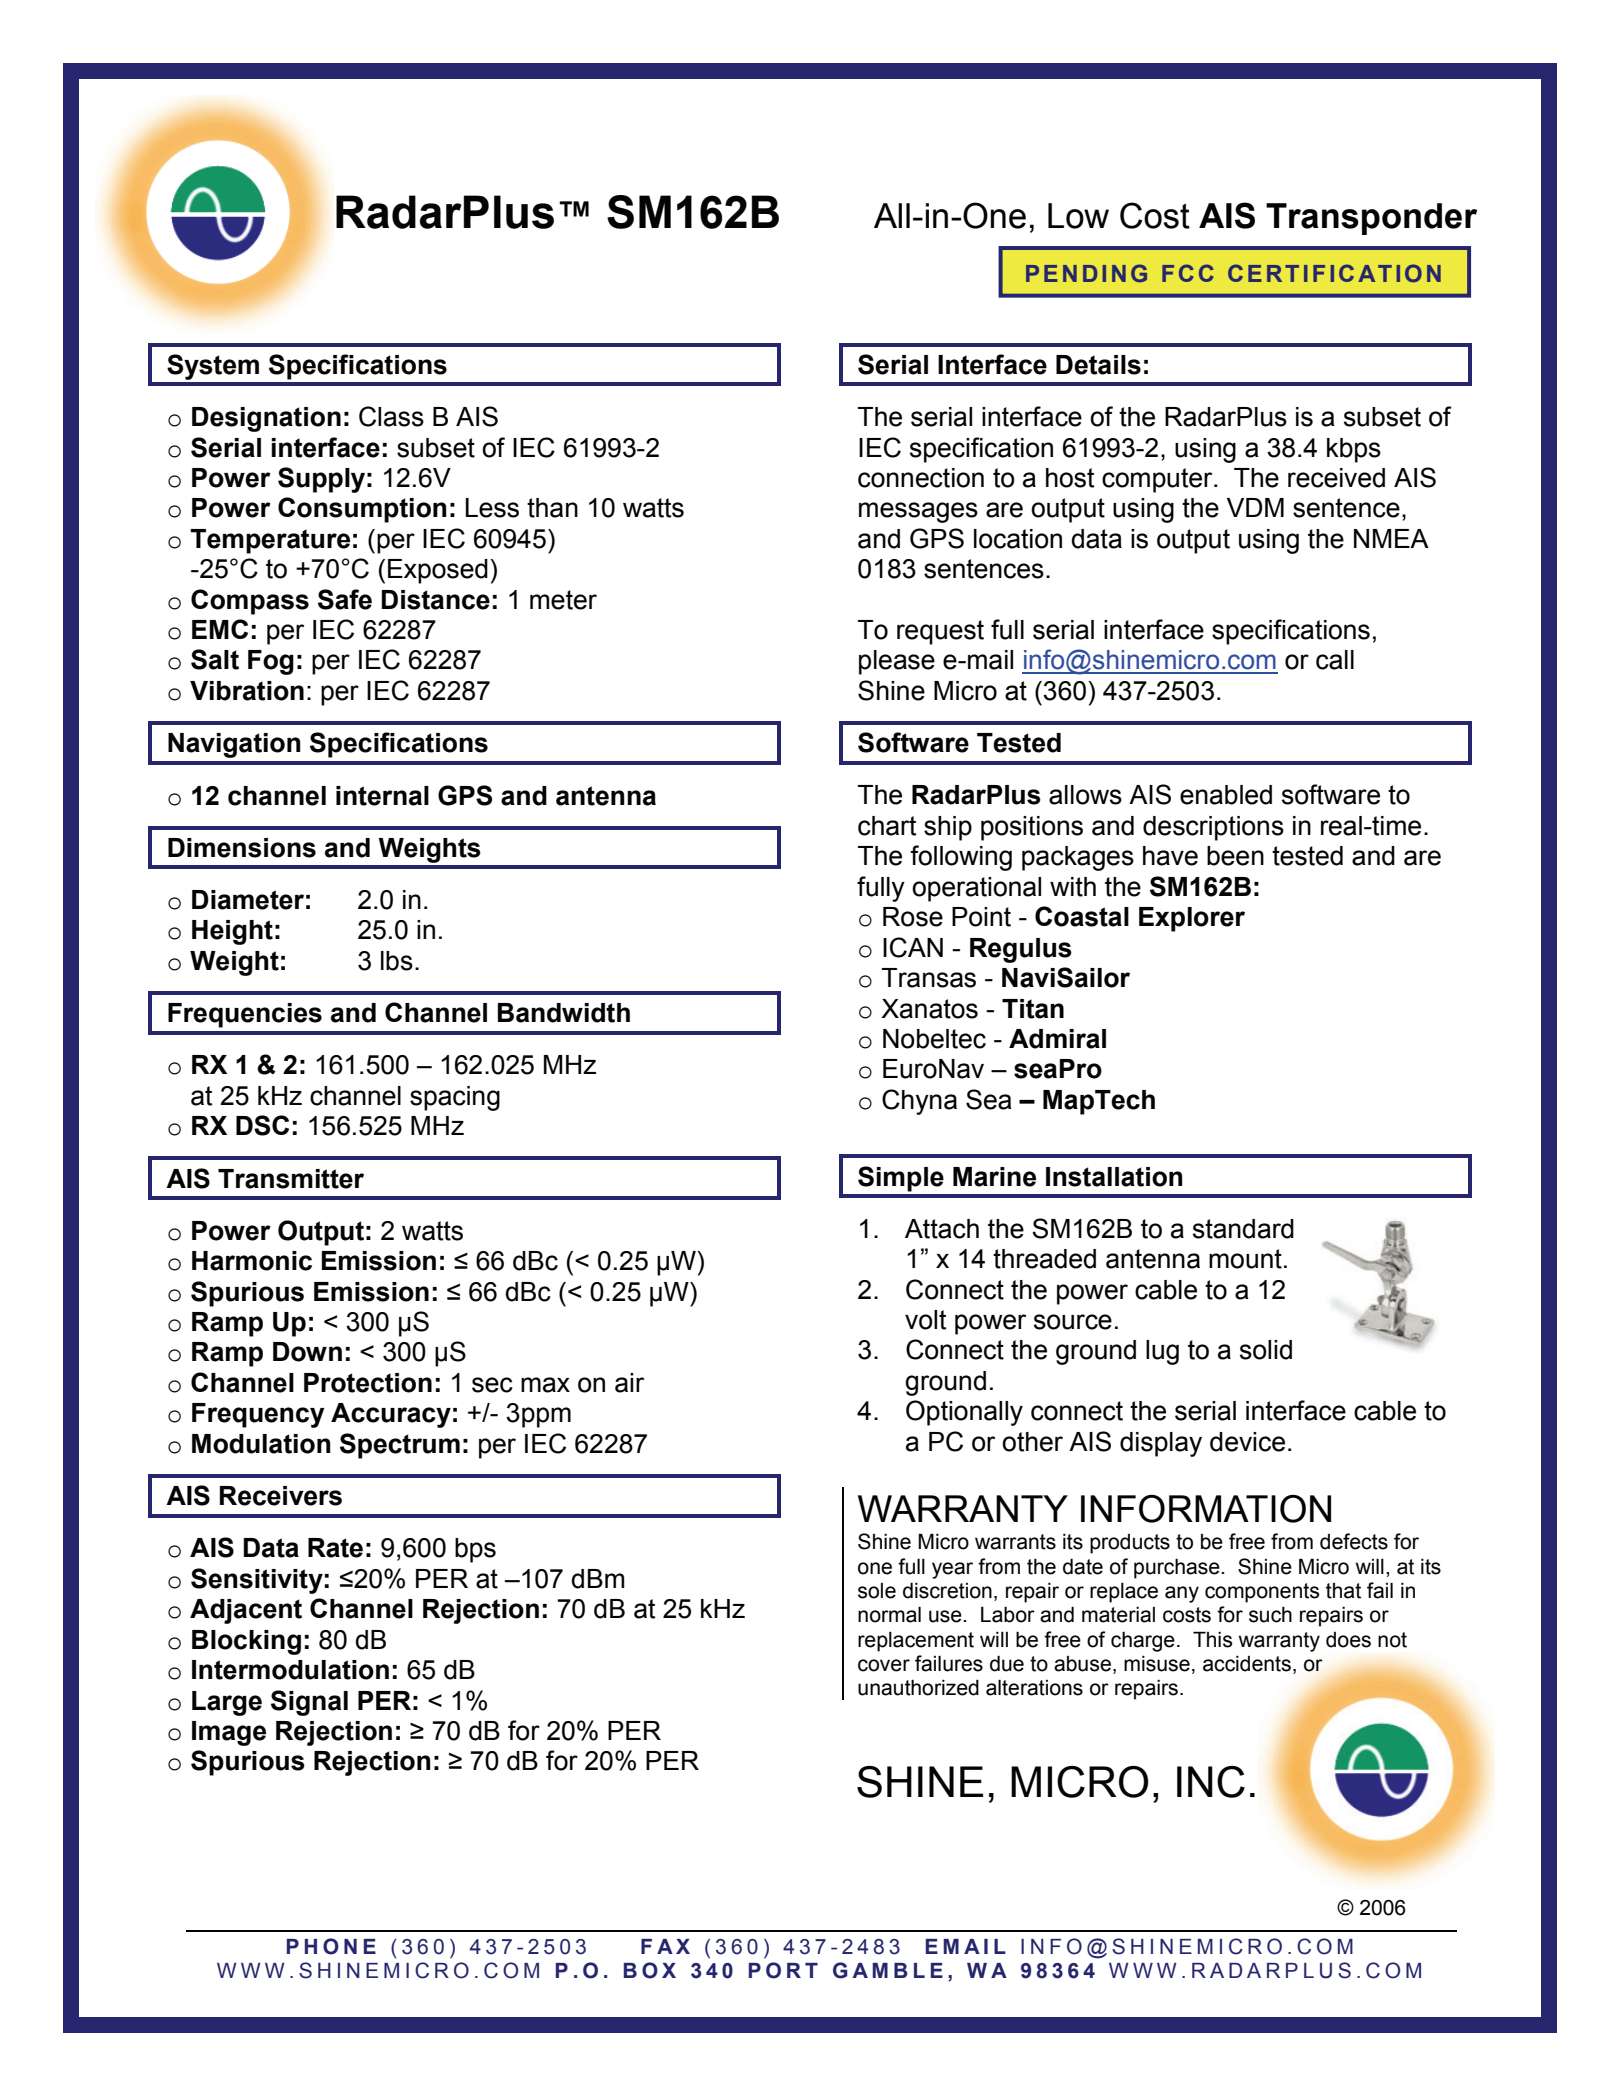  I want to click on PORT, so click(783, 1970).
